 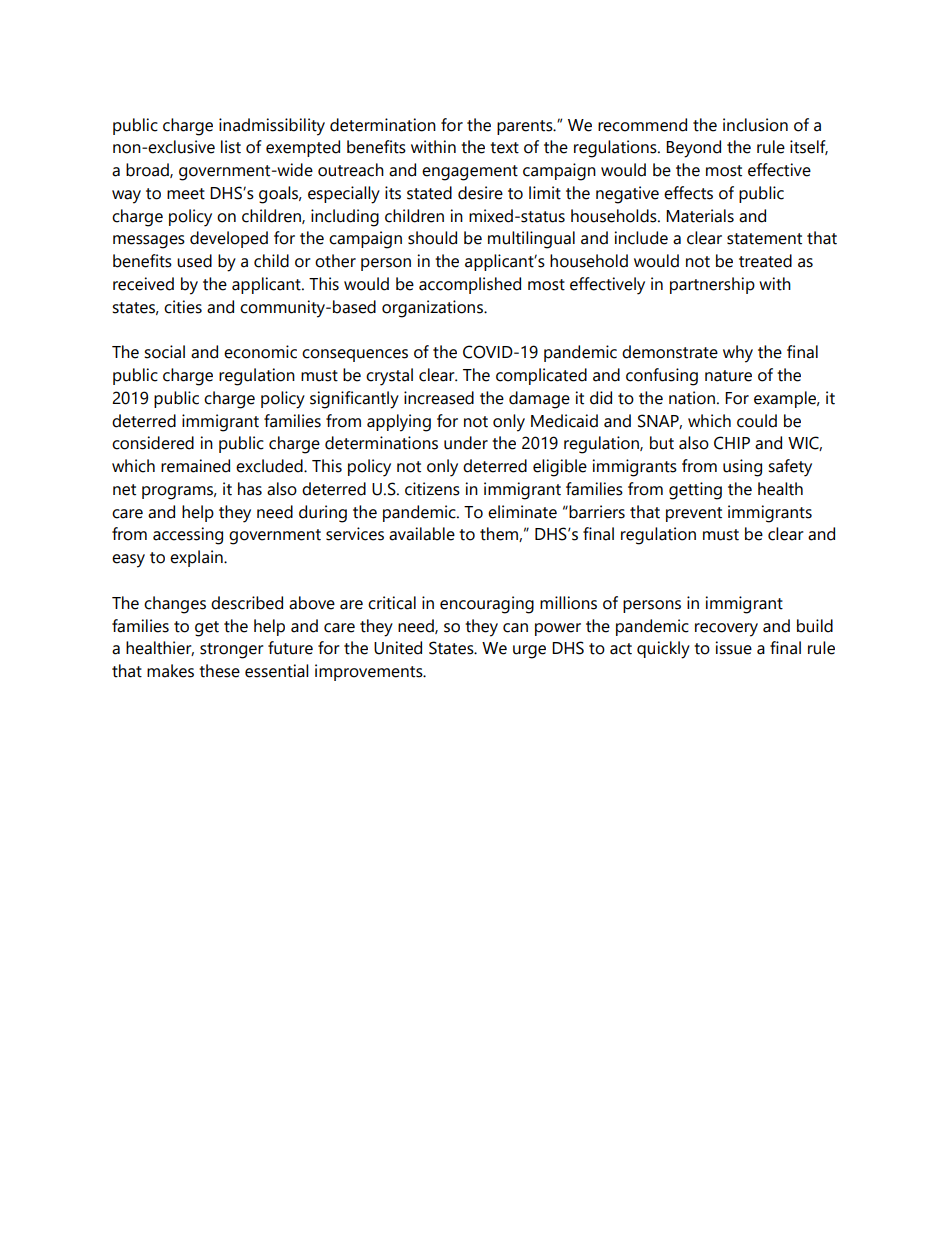 What do you see at coordinates (712, 285) in the page?
I see `partnership` at bounding box center [712, 285].
